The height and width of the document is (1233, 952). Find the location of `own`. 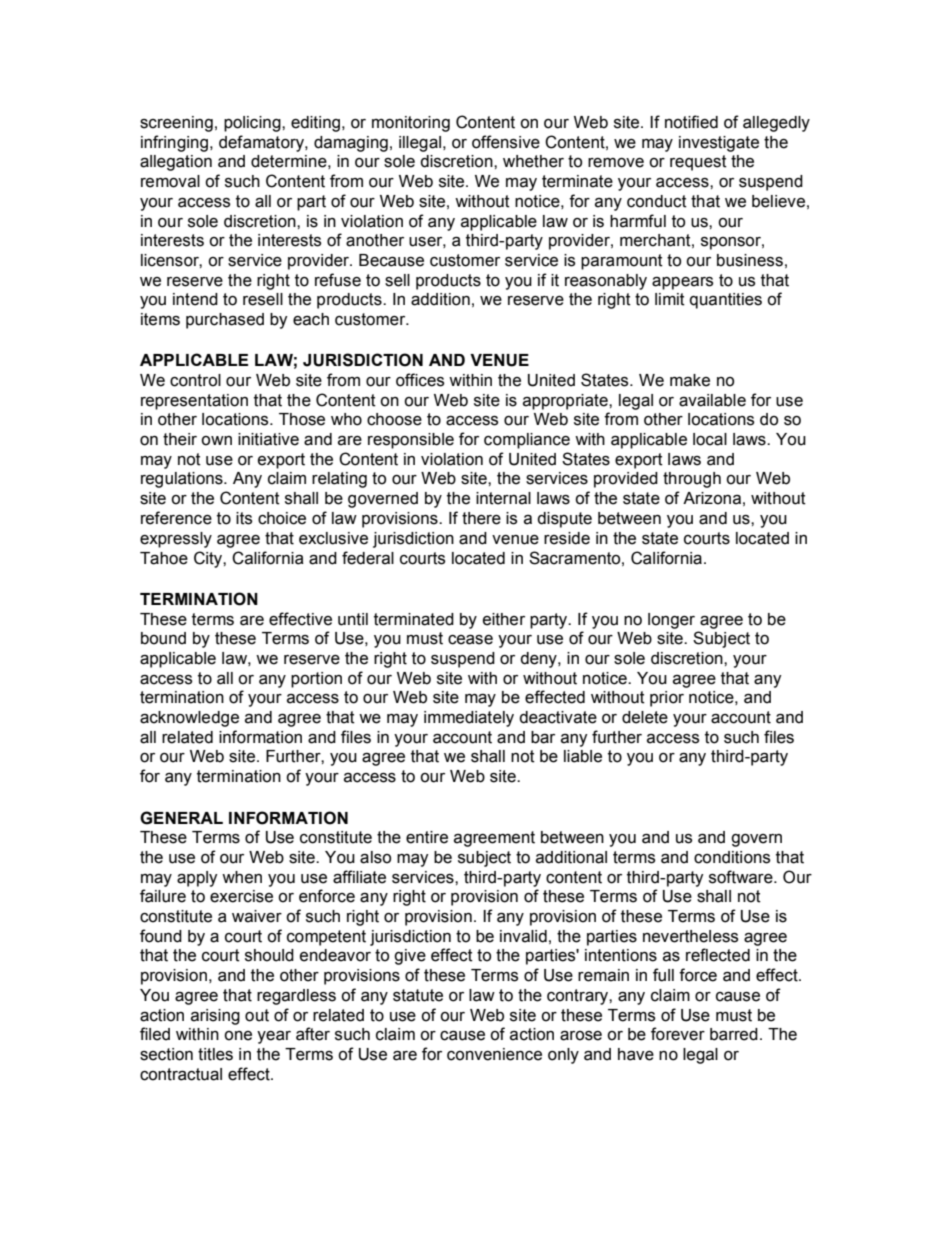

own is located at coordinates (216, 441).
